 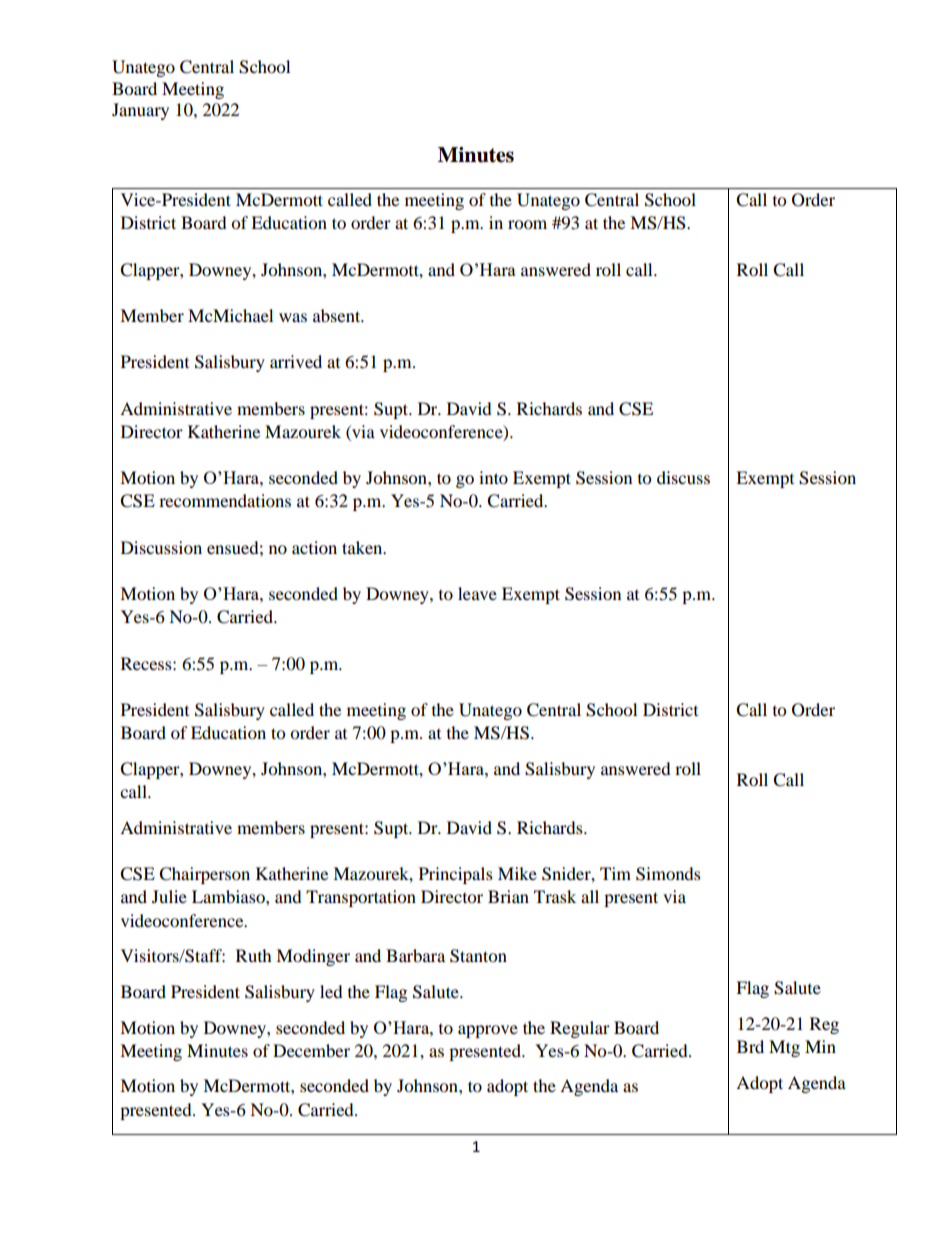 What do you see at coordinates (314, 547) in the image?
I see `action` at bounding box center [314, 547].
